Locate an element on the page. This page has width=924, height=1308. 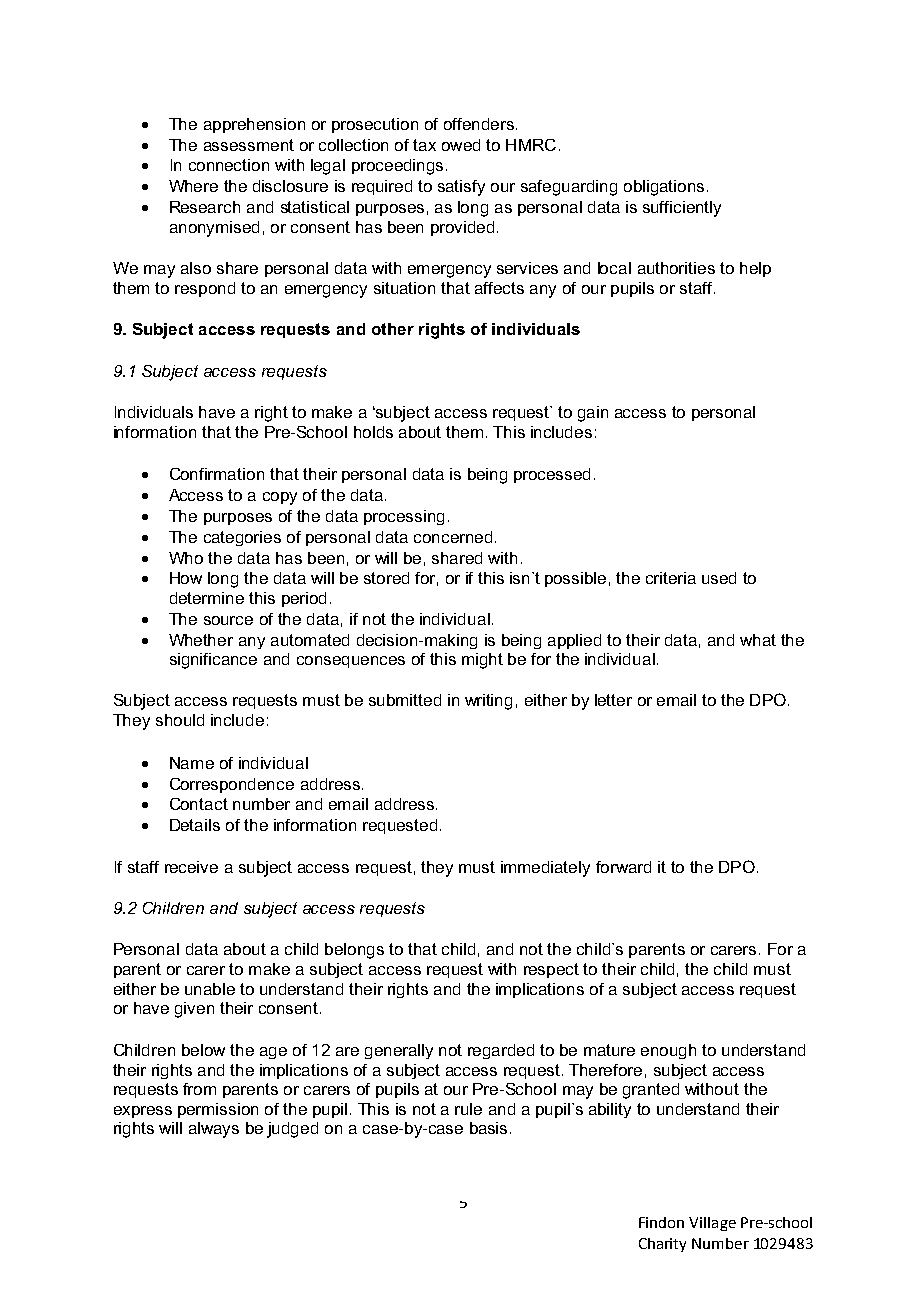
Confirmation is located at coordinates (217, 474).
